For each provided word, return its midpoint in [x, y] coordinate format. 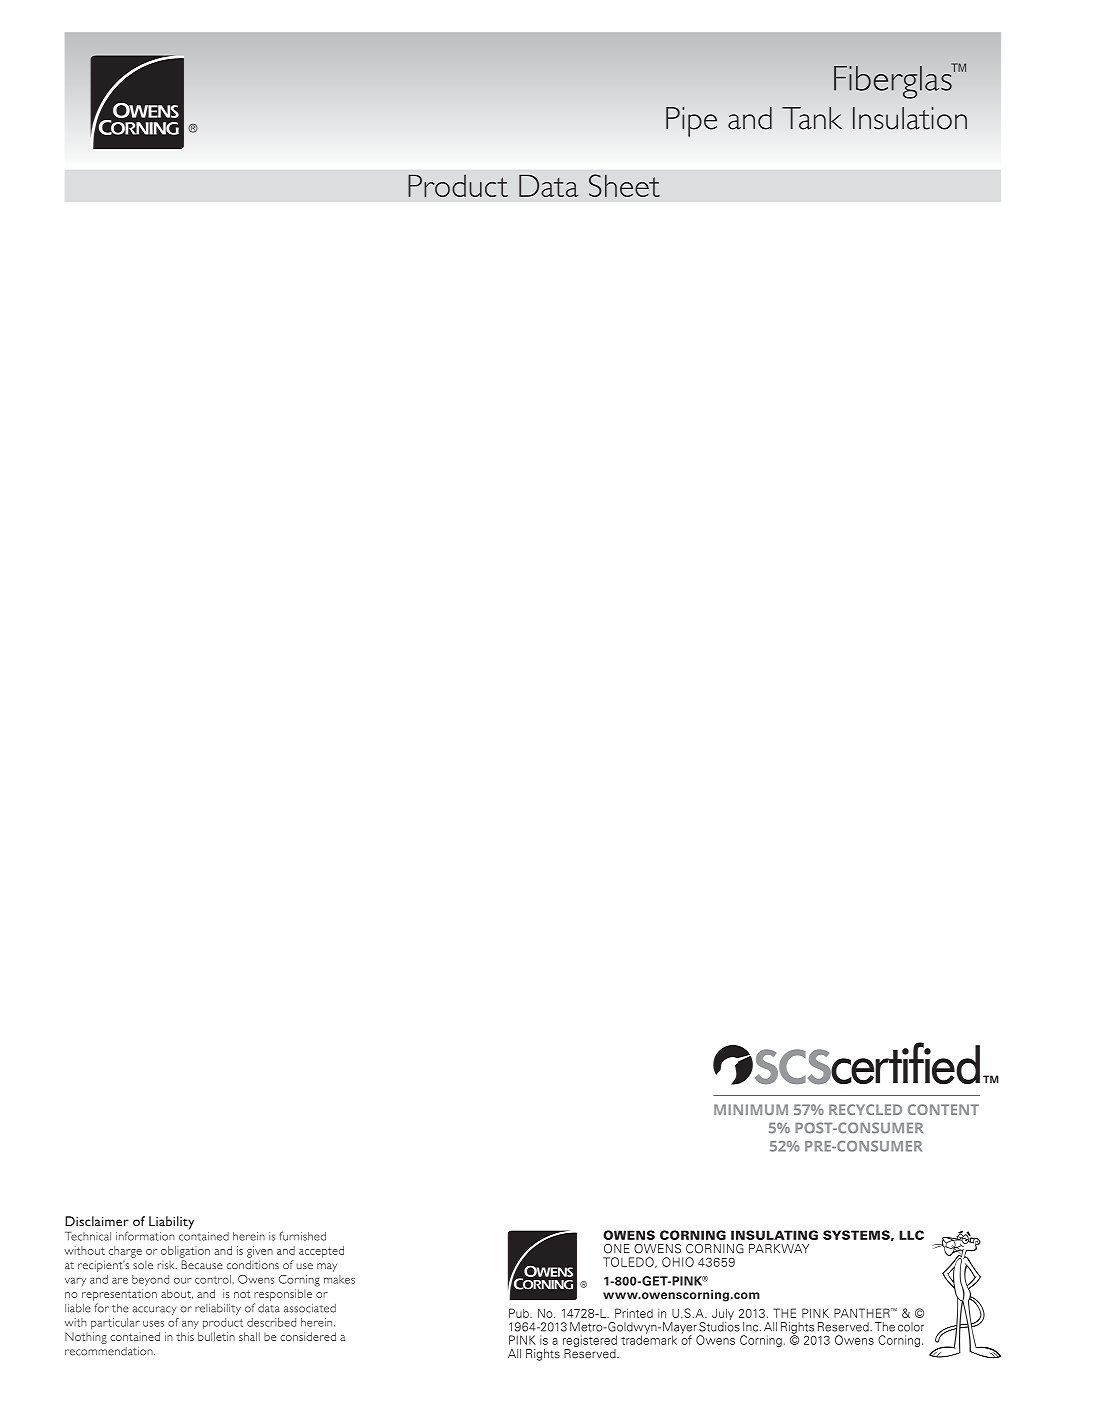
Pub [520, 1313]
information [145, 1236]
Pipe [691, 122]
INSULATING [774, 1235]
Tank [812, 118]
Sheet [624, 185]
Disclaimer [97, 1221]
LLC [911, 1235]
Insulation [910, 118]
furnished [303, 1236]
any [190, 1325]
